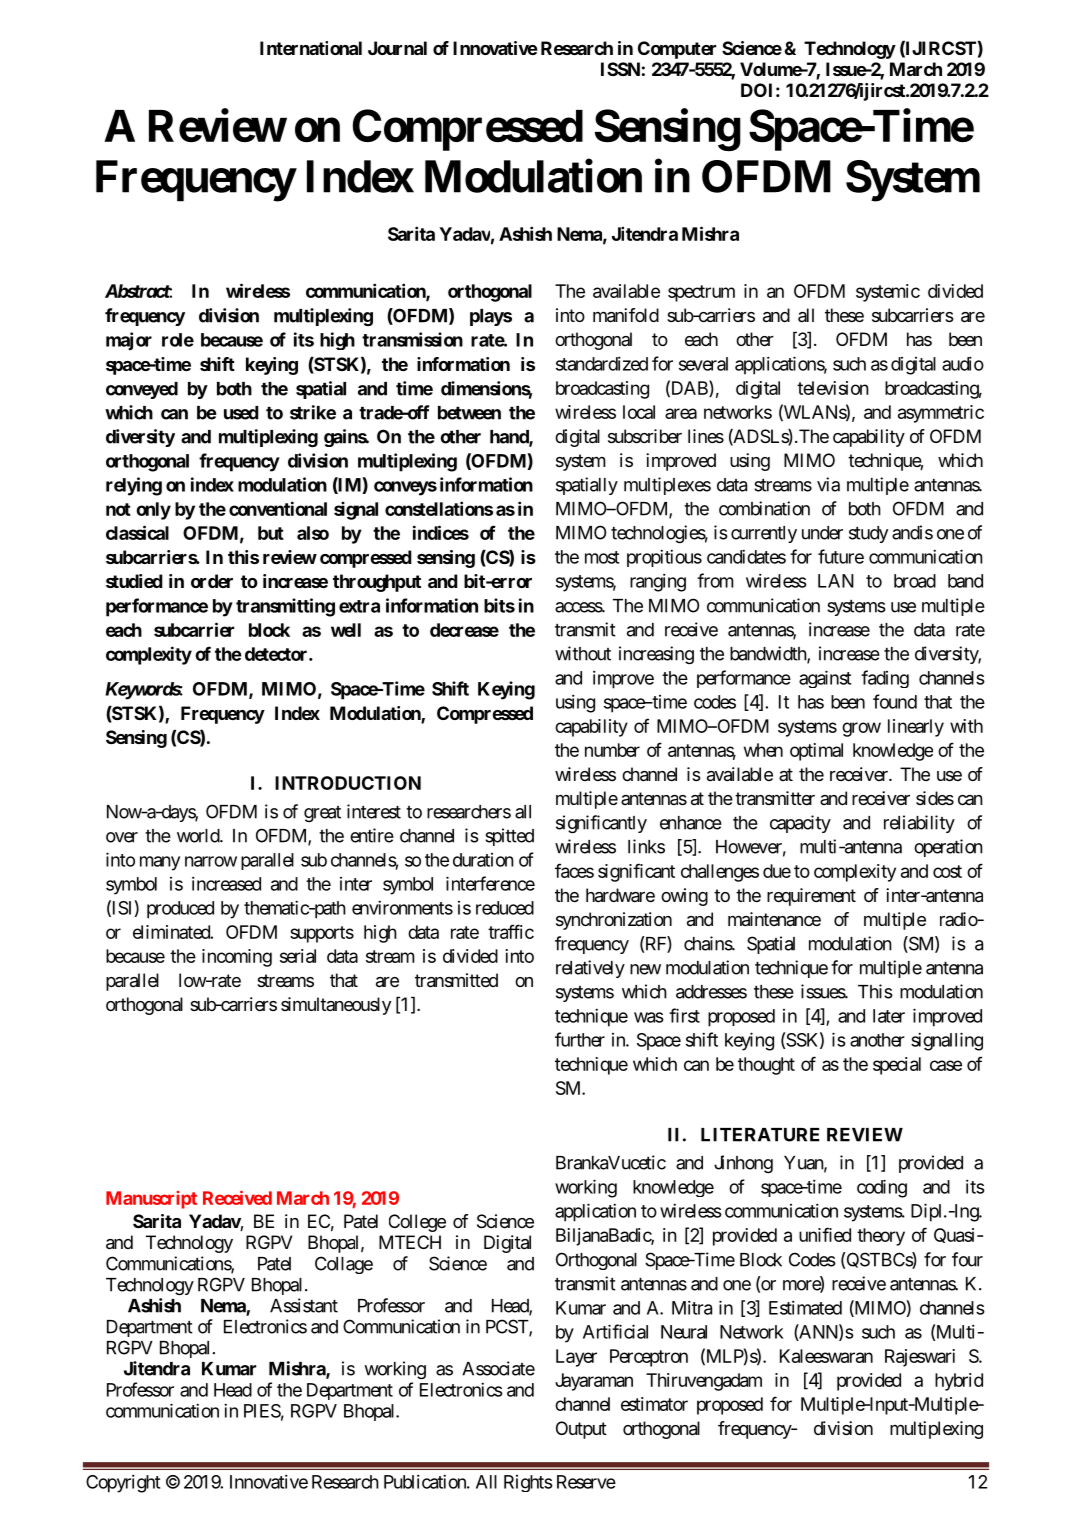  I want to click on Reserve, so click(586, 1482).
